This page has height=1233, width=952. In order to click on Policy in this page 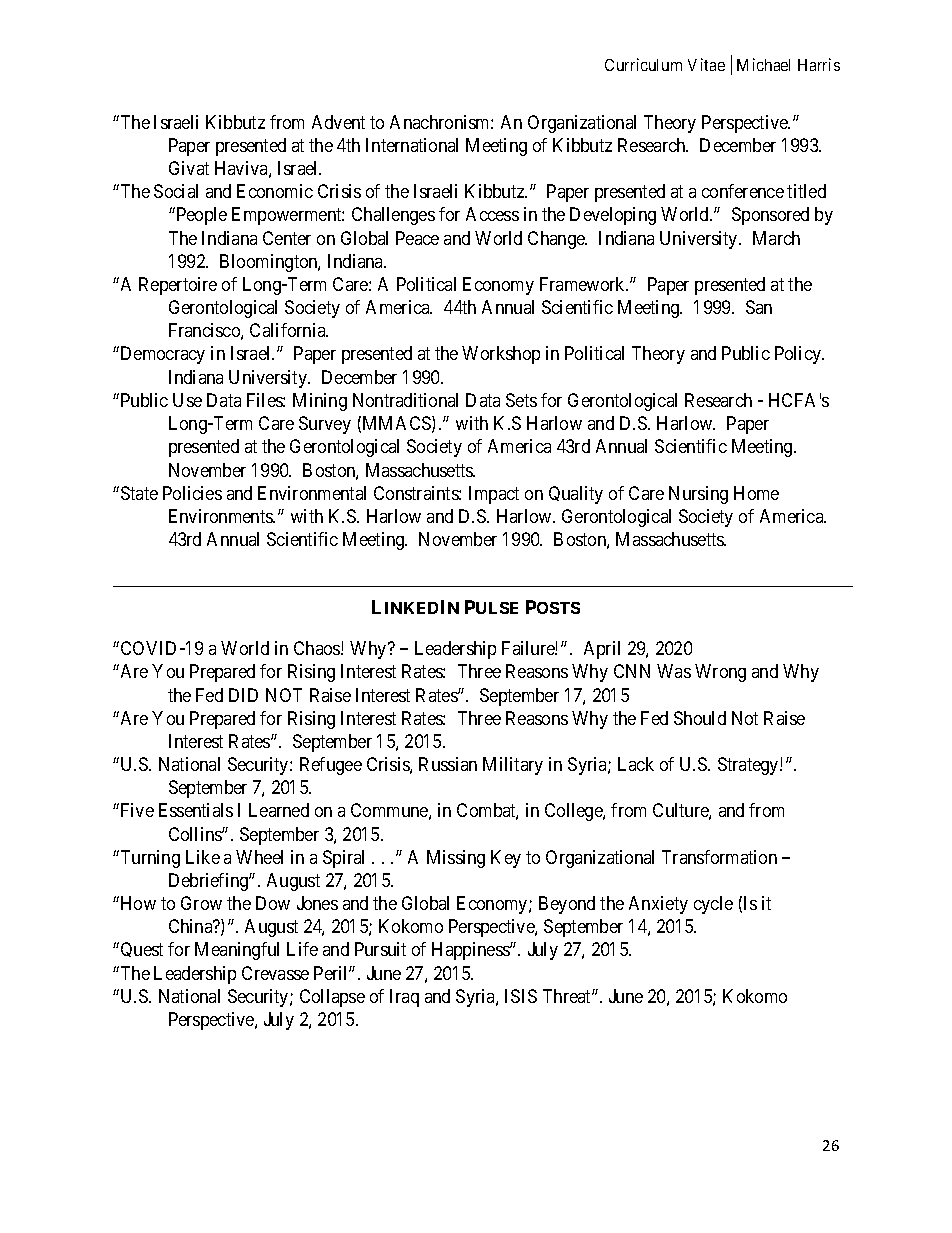, I will do `click(799, 355)`.
